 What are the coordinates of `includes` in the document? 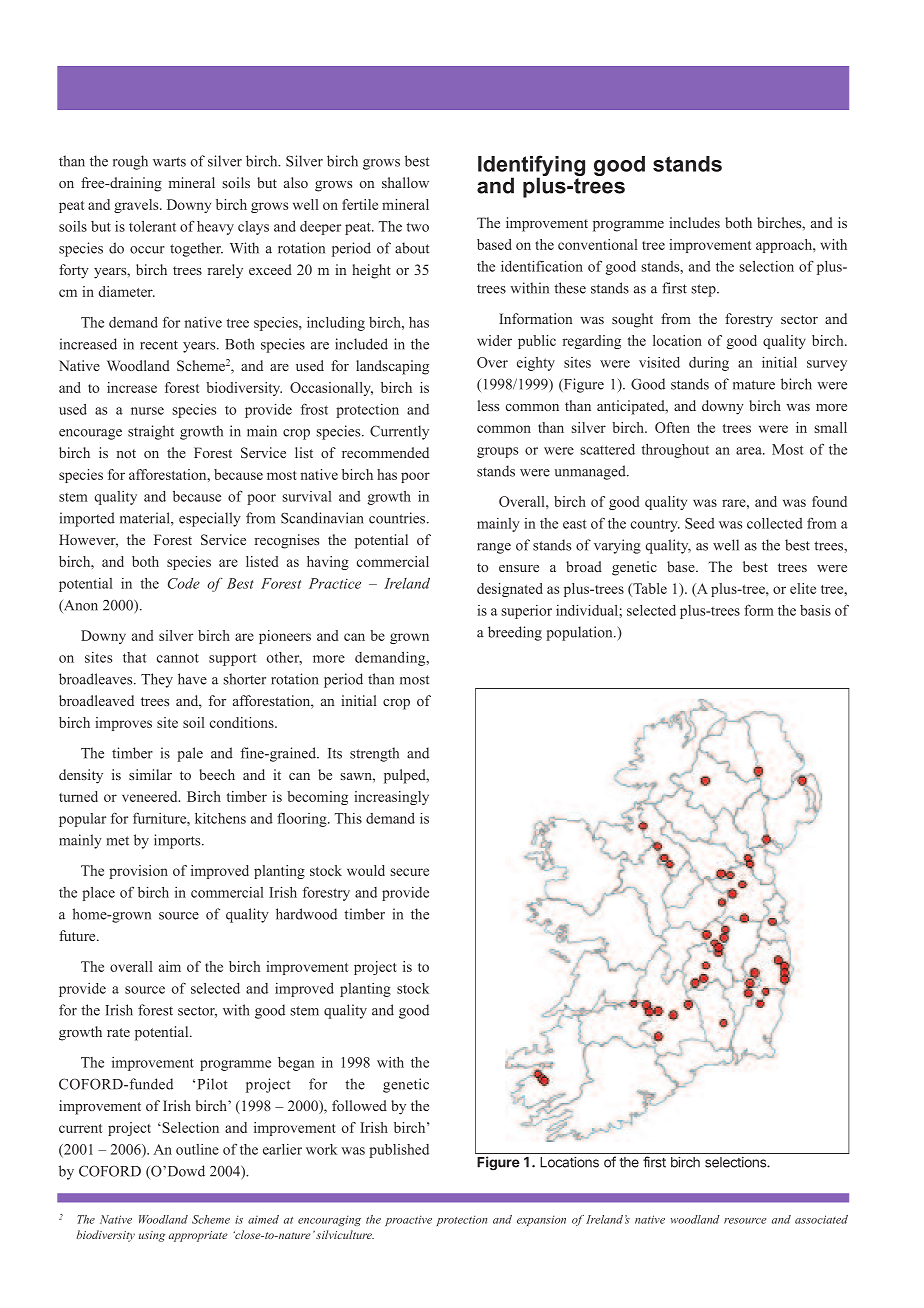 It's located at (694, 222).
